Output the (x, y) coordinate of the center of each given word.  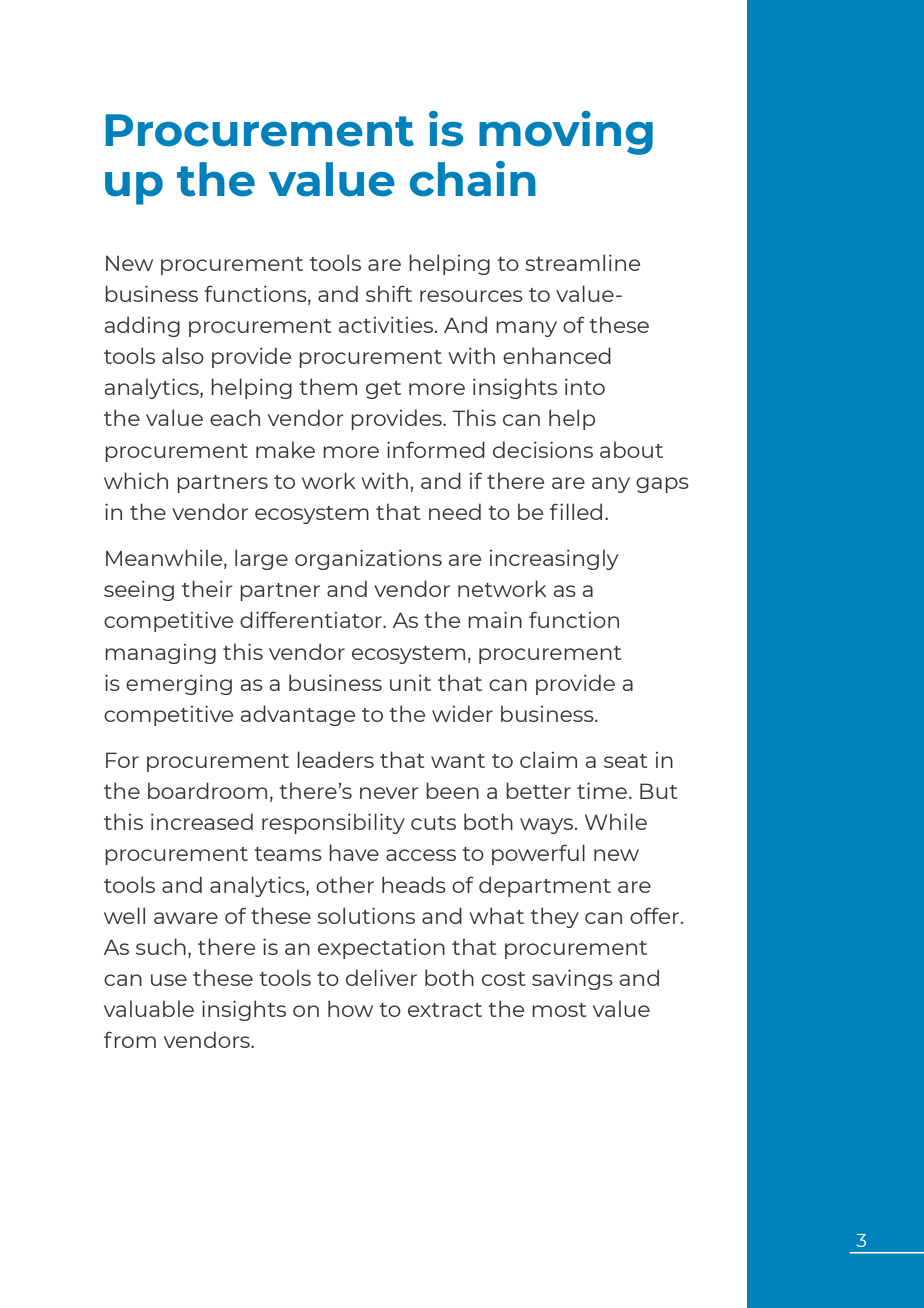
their (207, 588)
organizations (368, 559)
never (389, 793)
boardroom (207, 790)
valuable (149, 1008)
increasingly (554, 559)
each (235, 417)
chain (473, 179)
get (383, 390)
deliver (381, 977)
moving (566, 133)
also (183, 355)
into (585, 387)
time (602, 790)
